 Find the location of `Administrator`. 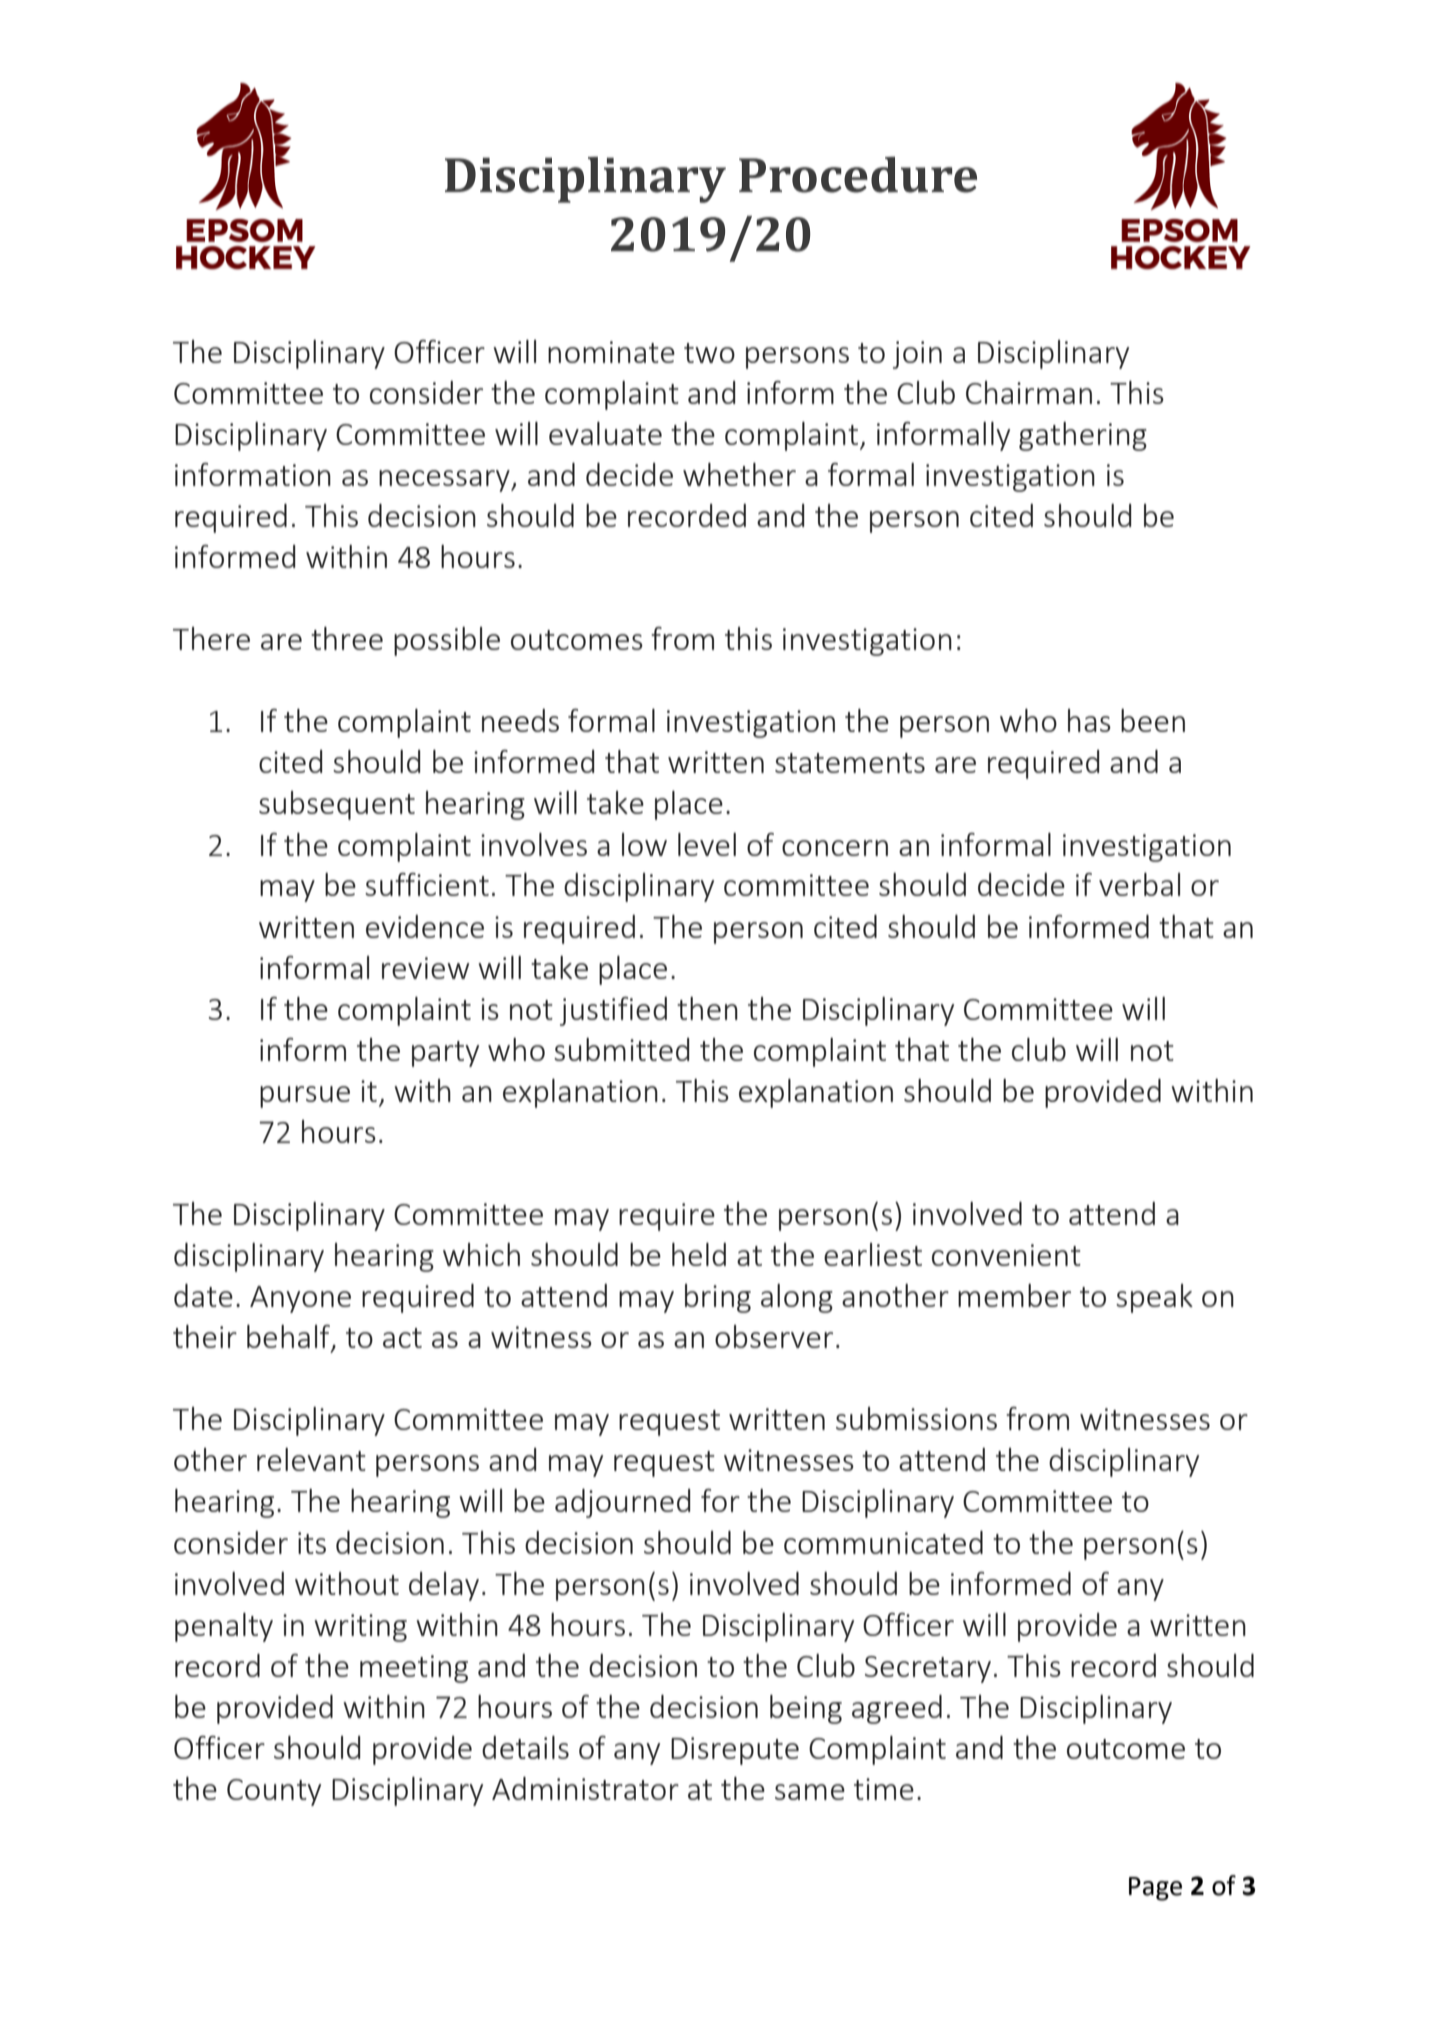

Administrator is located at coordinates (585, 1788).
